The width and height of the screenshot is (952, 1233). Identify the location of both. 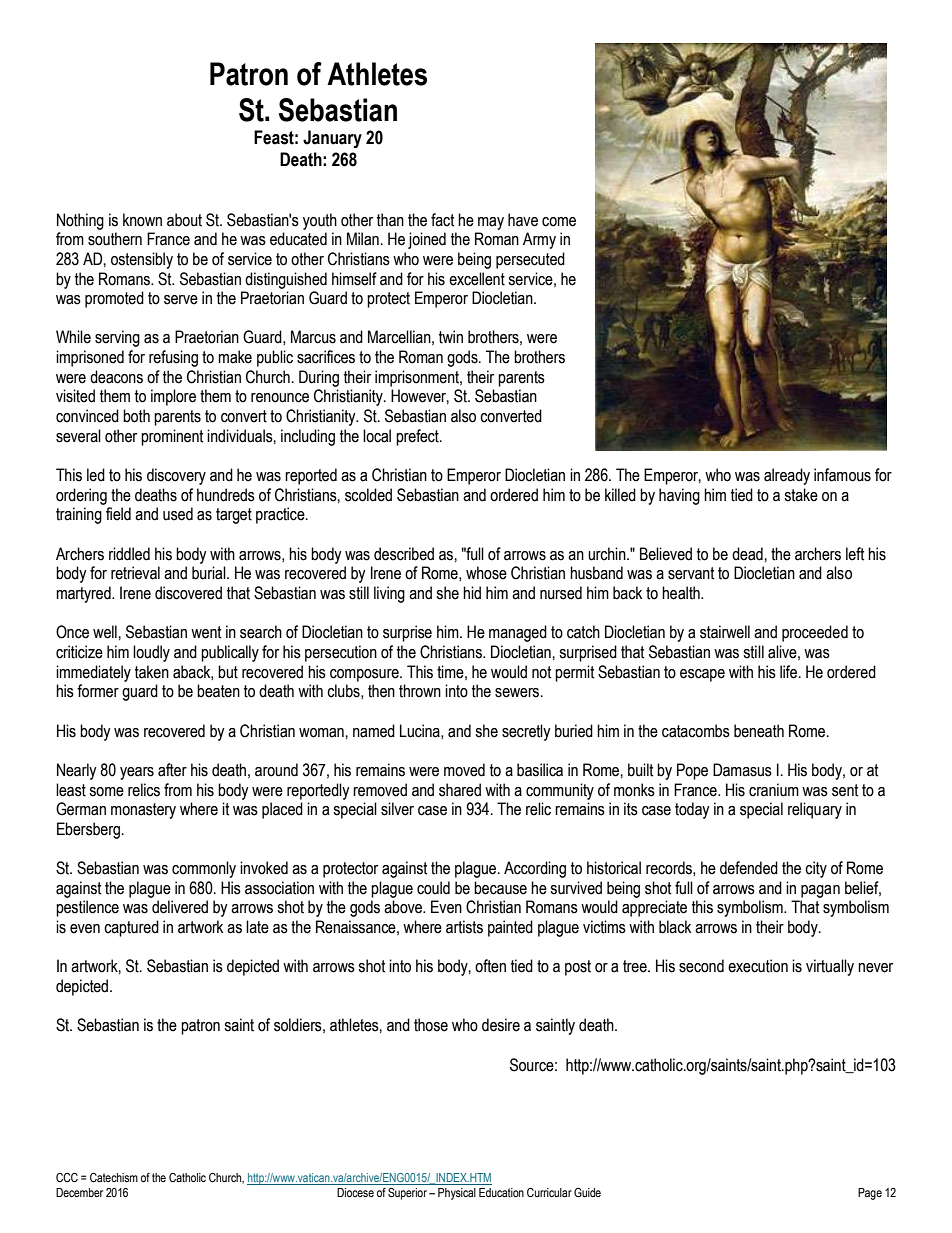
(136, 416).
